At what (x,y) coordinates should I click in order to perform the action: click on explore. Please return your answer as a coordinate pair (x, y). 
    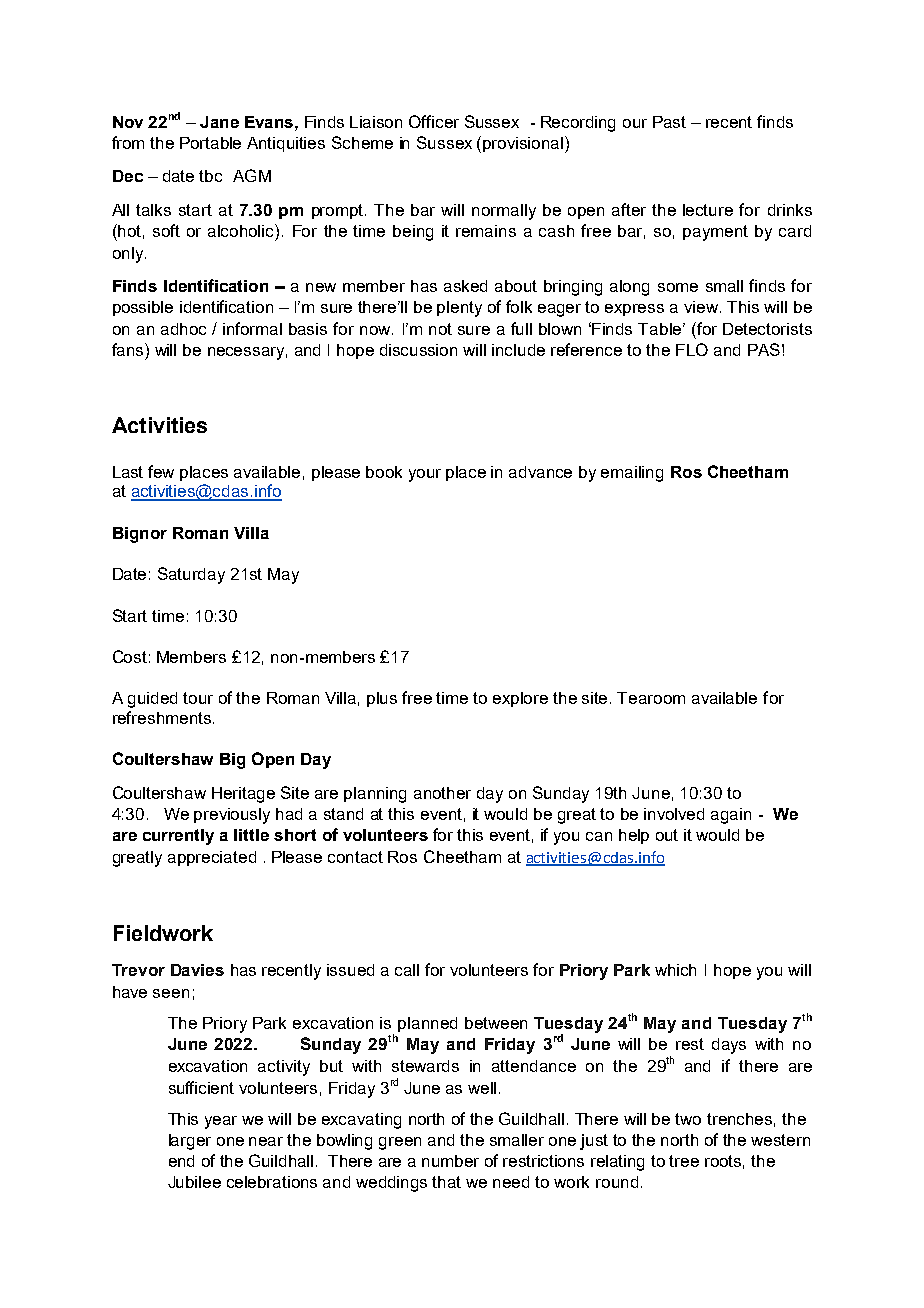
    Looking at the image, I should click on (520, 699).
